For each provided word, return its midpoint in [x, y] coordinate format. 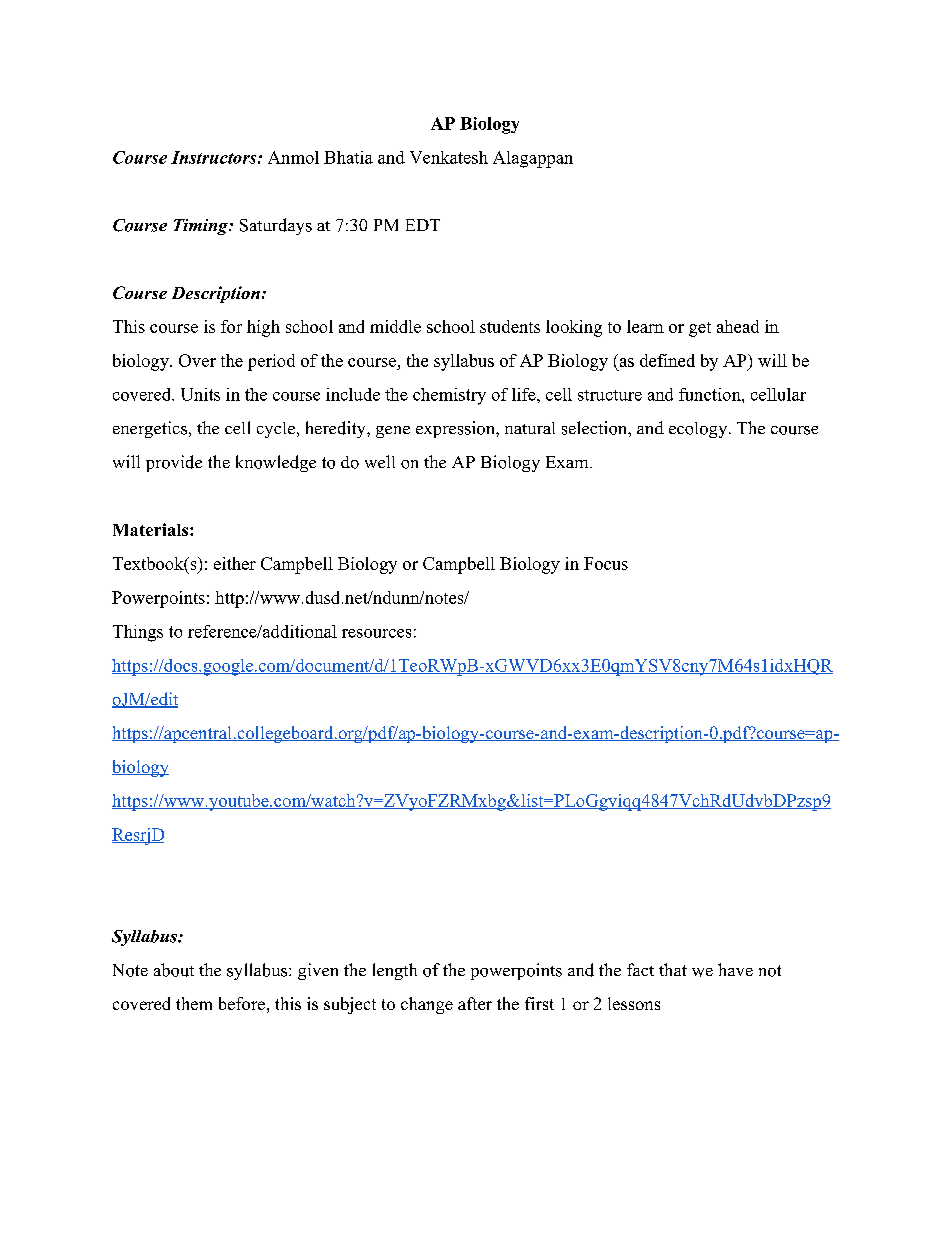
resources [376, 633]
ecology [698, 430]
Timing [202, 227]
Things [138, 633]
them [194, 1003]
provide [174, 463]
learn [645, 326]
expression [456, 429]
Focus [606, 563]
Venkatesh [449, 157]
